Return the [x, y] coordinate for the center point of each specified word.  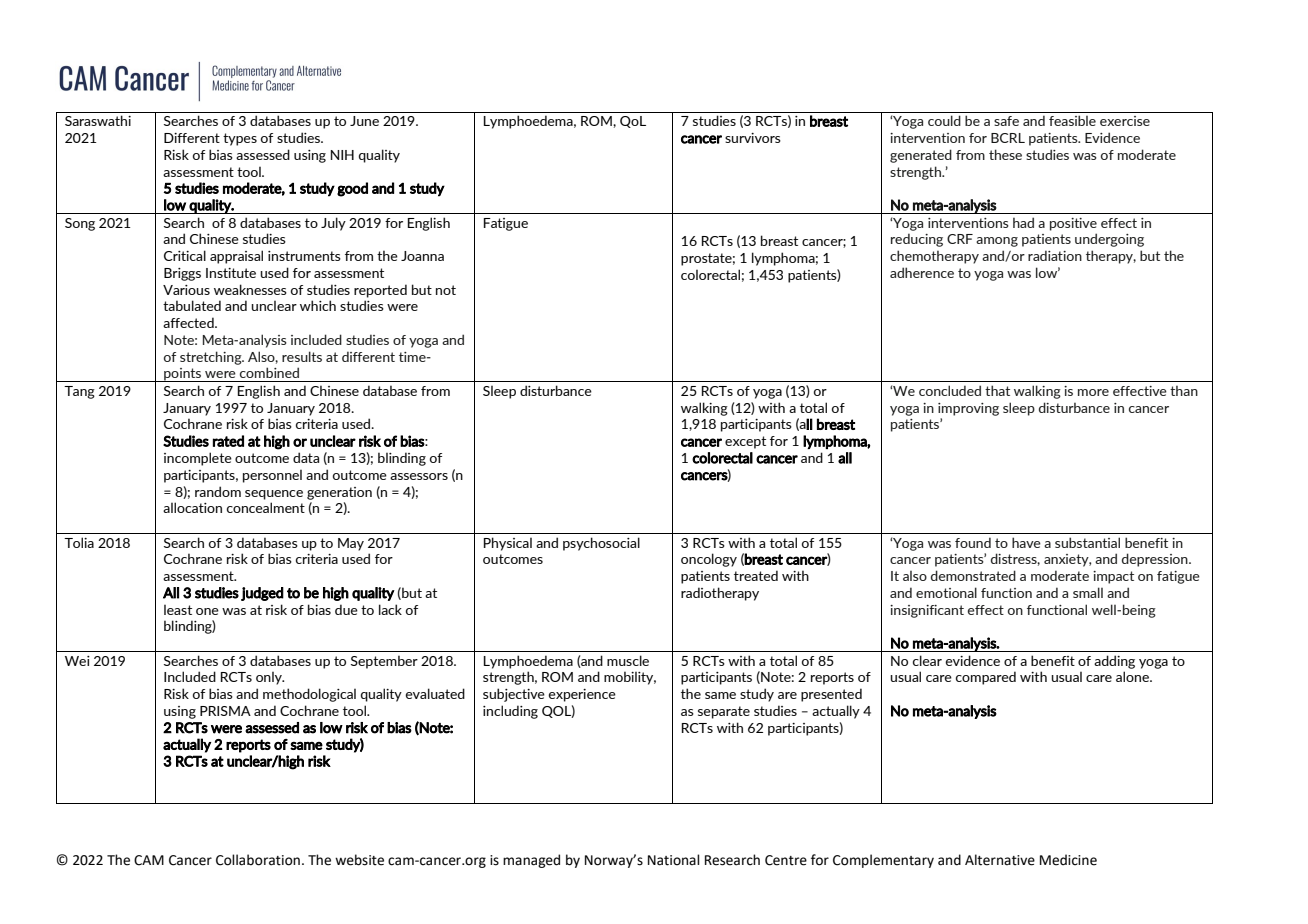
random [218, 491]
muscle [628, 660]
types [240, 139]
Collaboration [258, 860]
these [1005, 154]
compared [986, 678]
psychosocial [601, 544]
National [674, 860]
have [1026, 542]
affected [189, 322]
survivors [753, 138]
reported [380, 291]
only [270, 678]
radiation [1055, 255]
